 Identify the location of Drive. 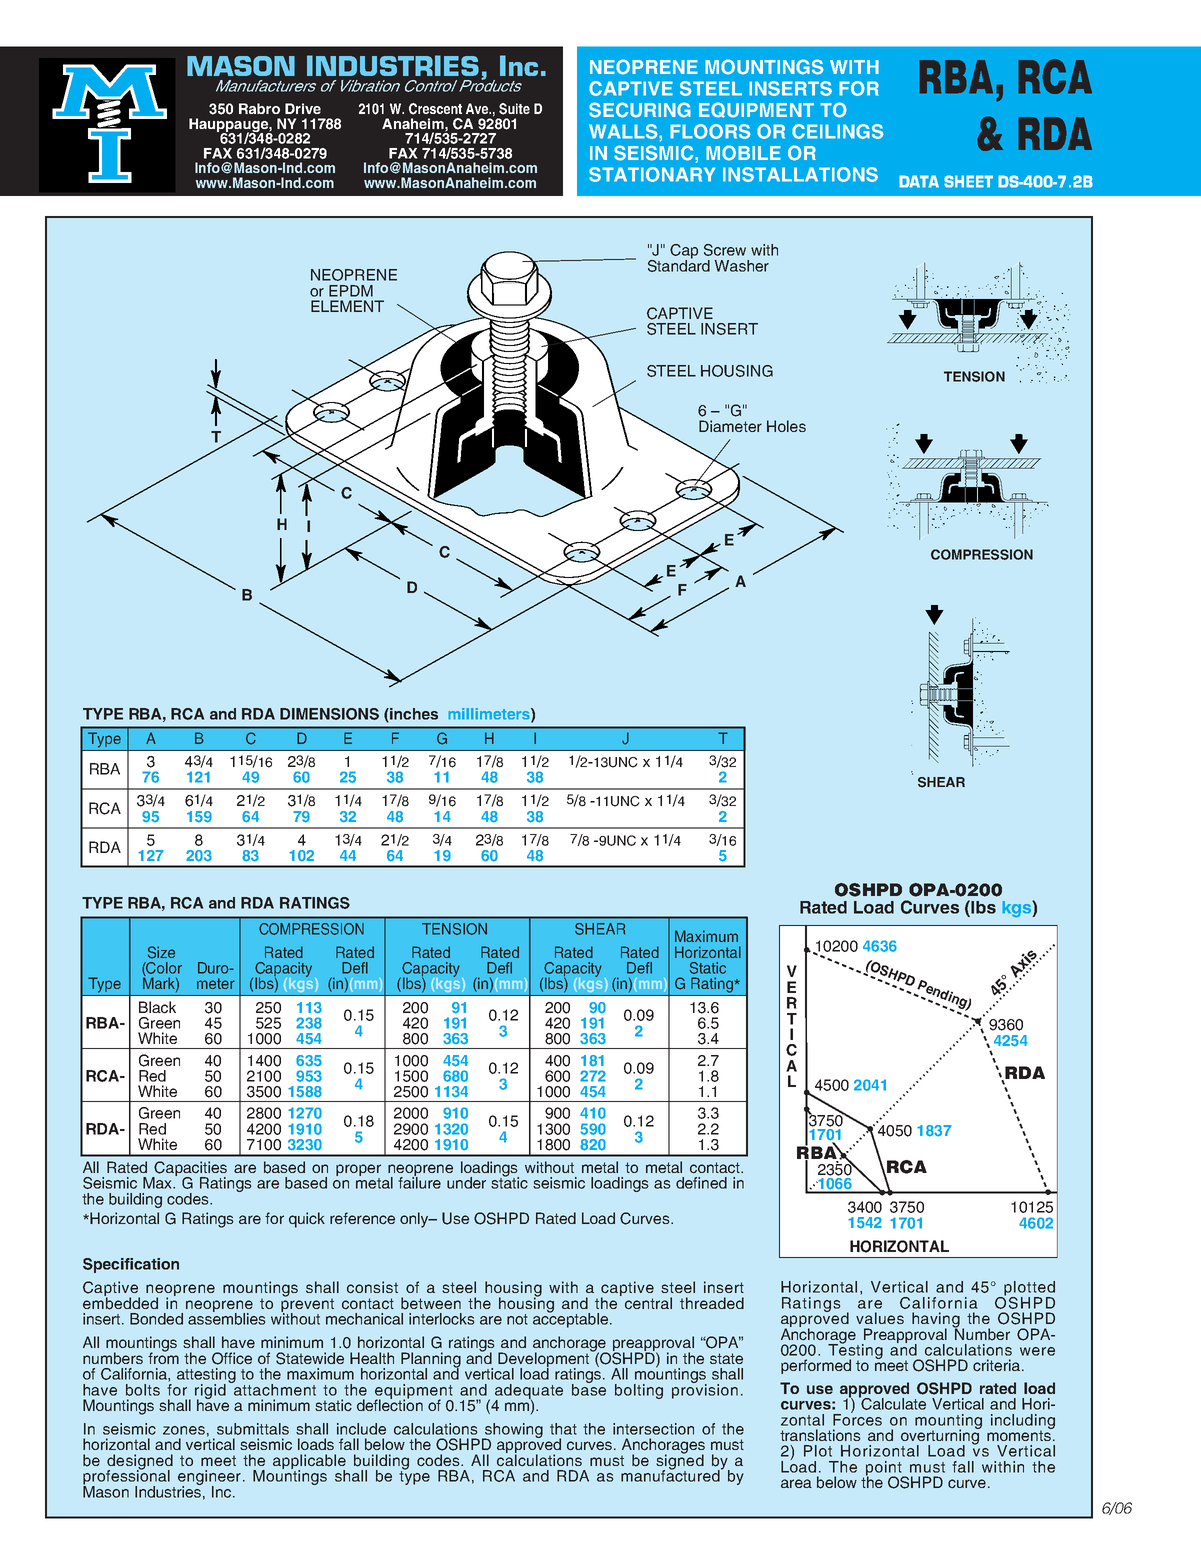
(303, 108).
